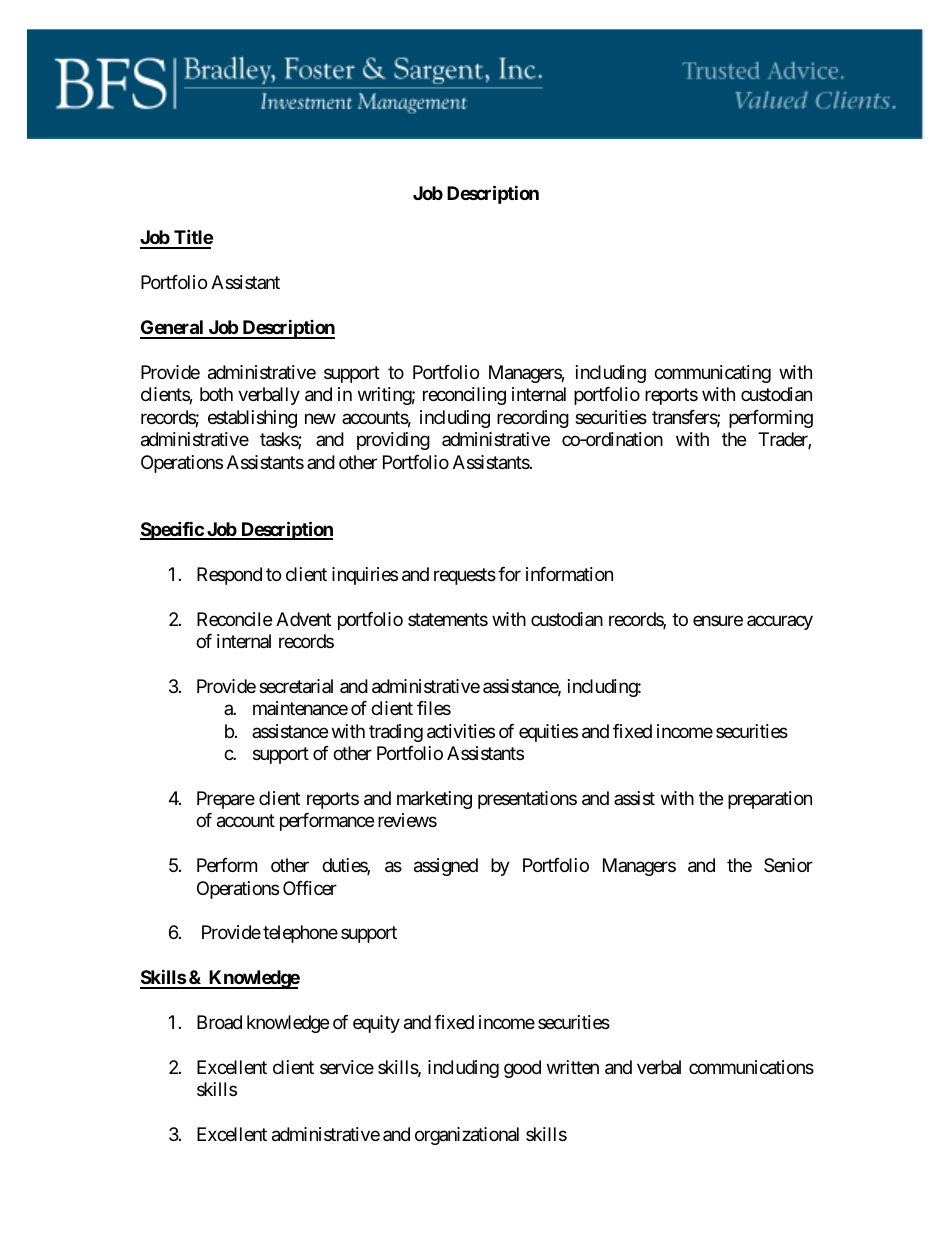 The image size is (952, 1233). What do you see at coordinates (712, 374) in the screenshot?
I see `communicating` at bounding box center [712, 374].
